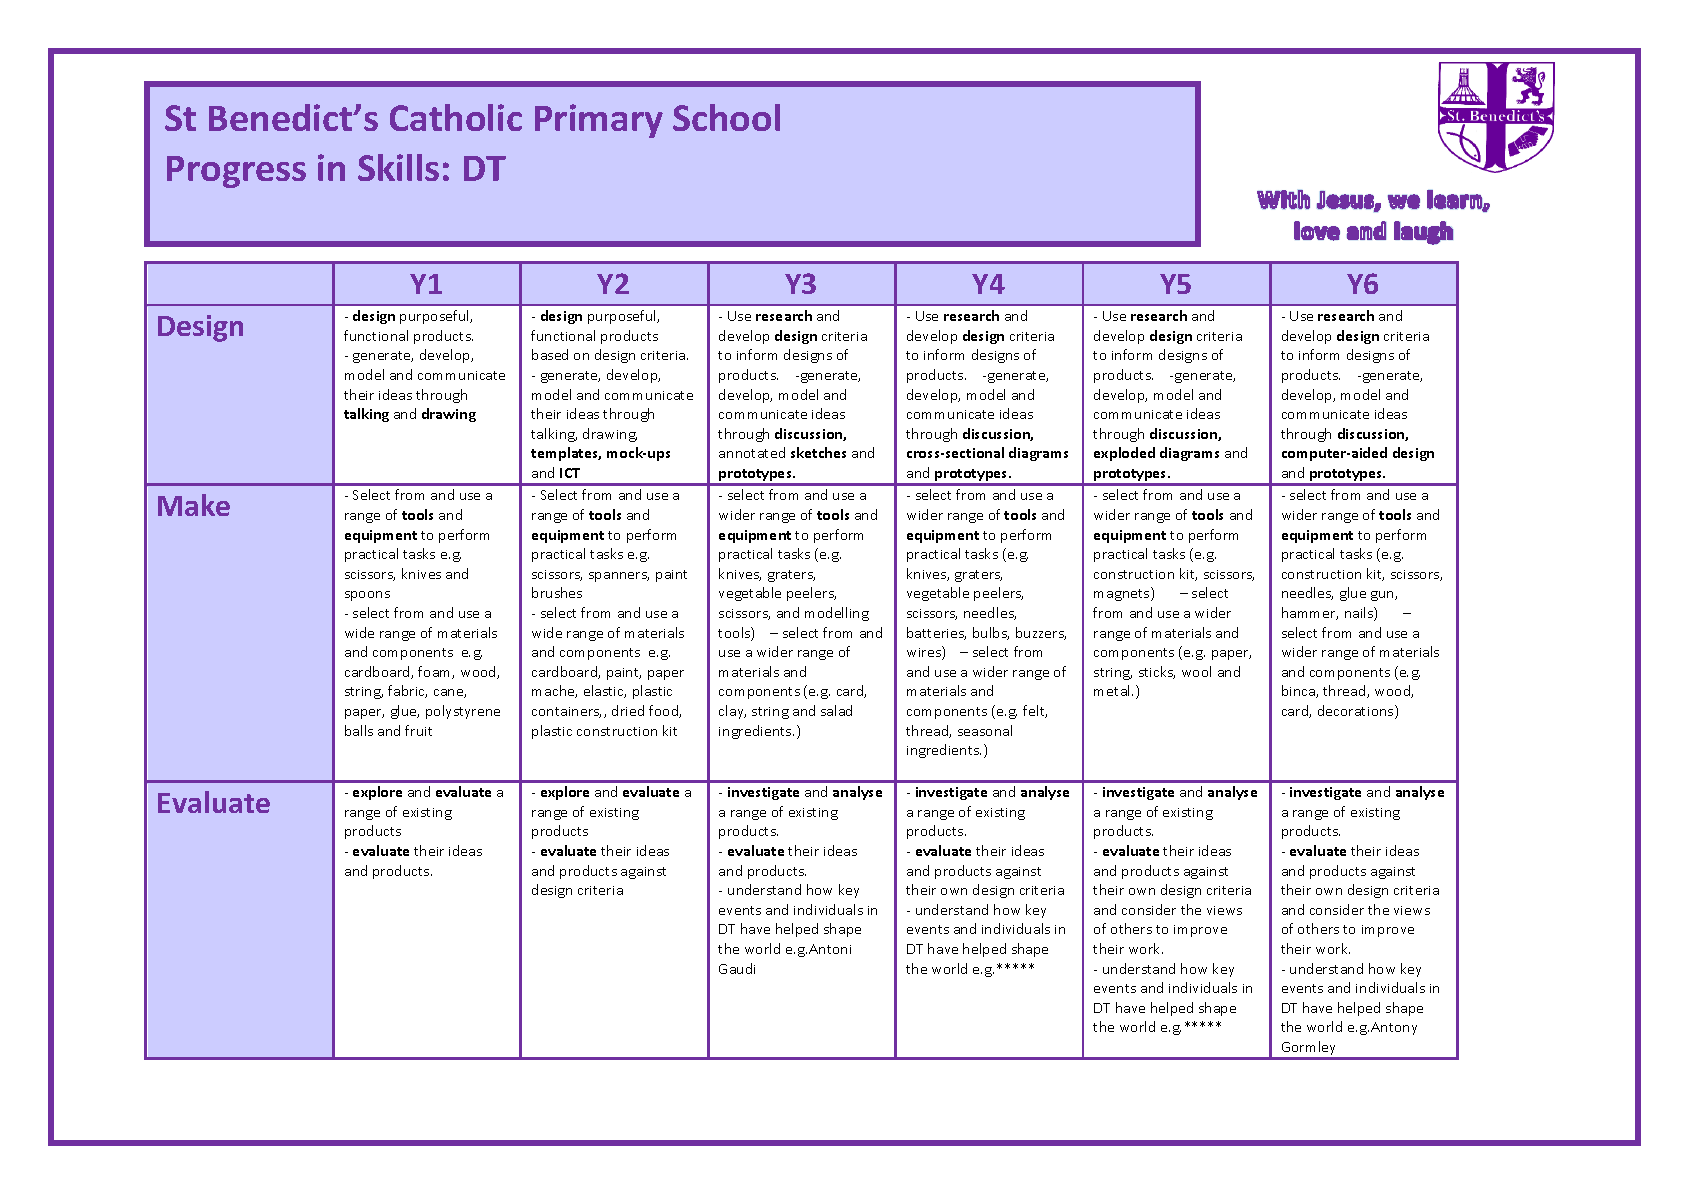  Describe the element at coordinates (752, 452) in the screenshot. I see `annotated` at that location.
